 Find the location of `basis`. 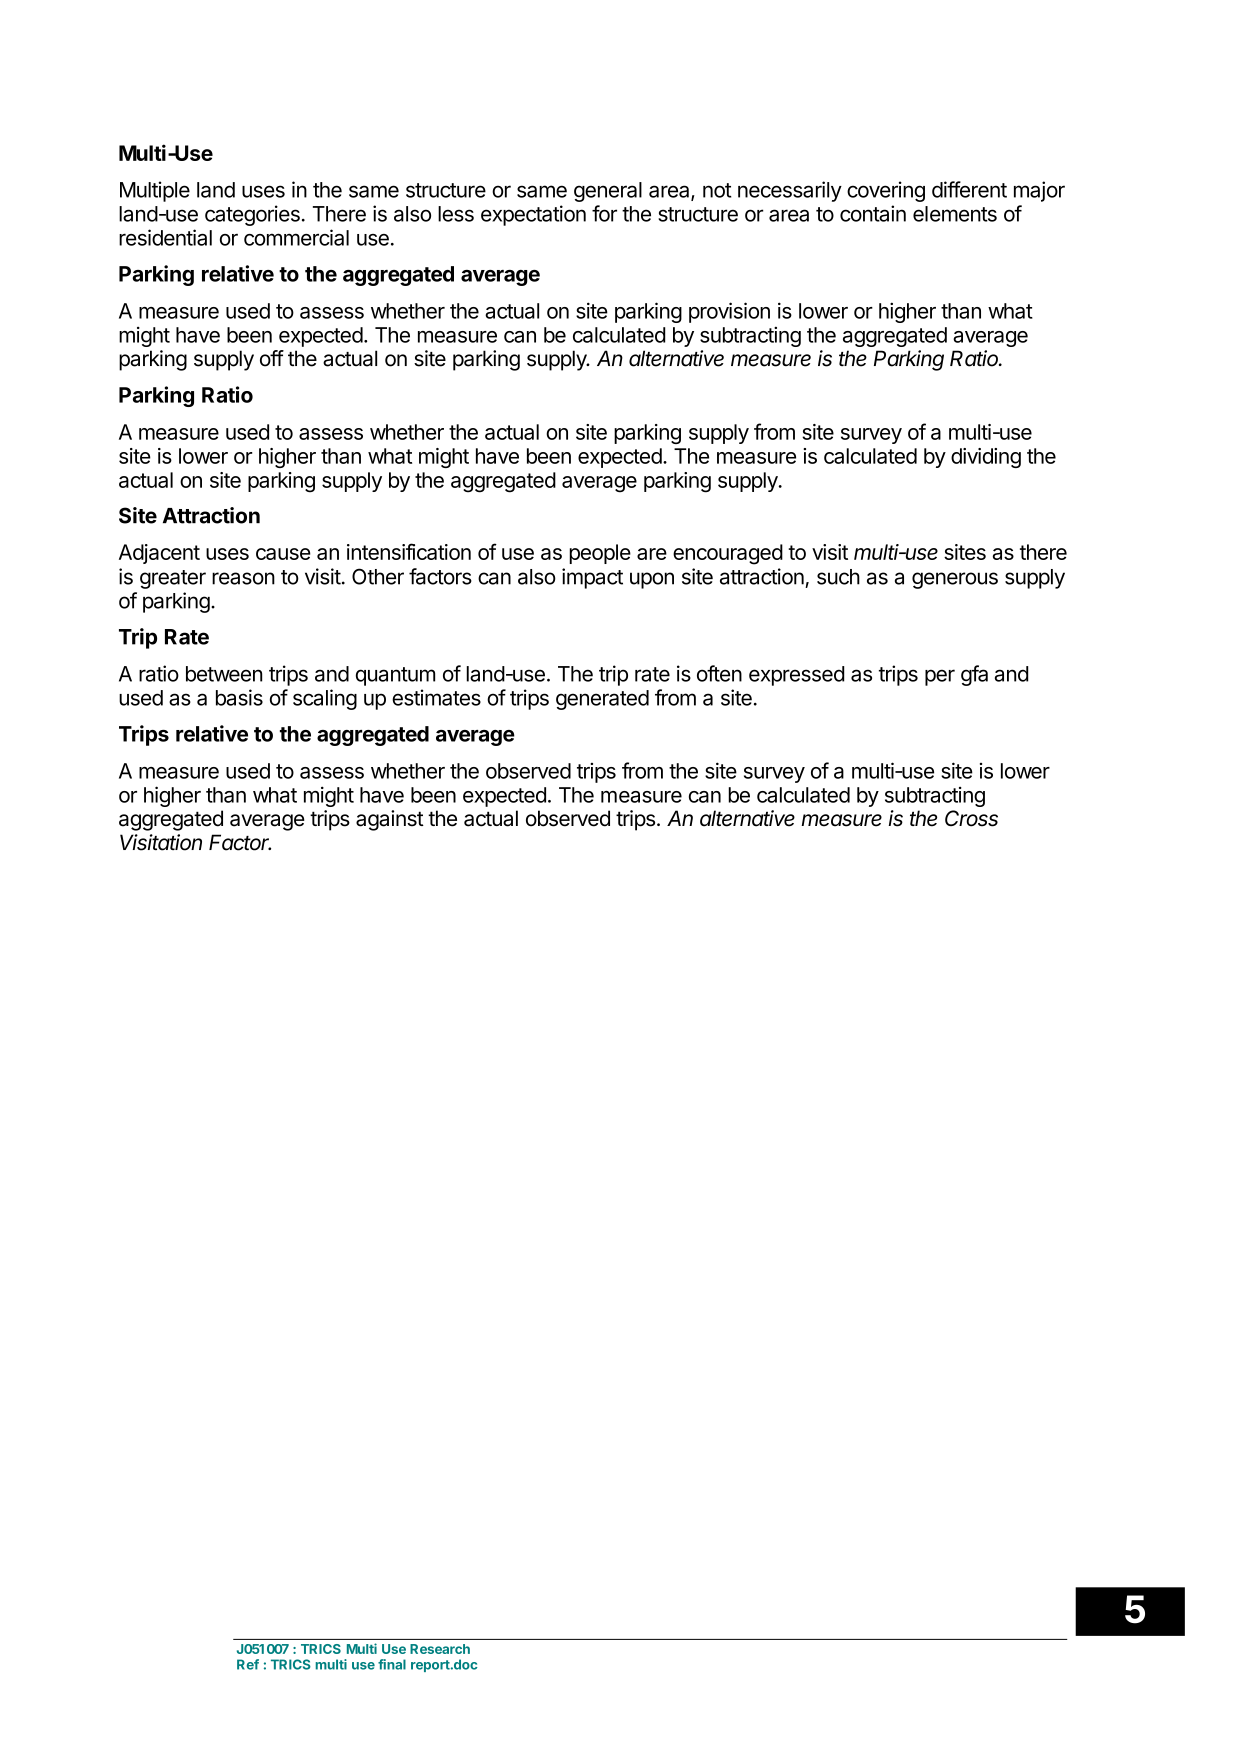

basis is located at coordinates (239, 697).
